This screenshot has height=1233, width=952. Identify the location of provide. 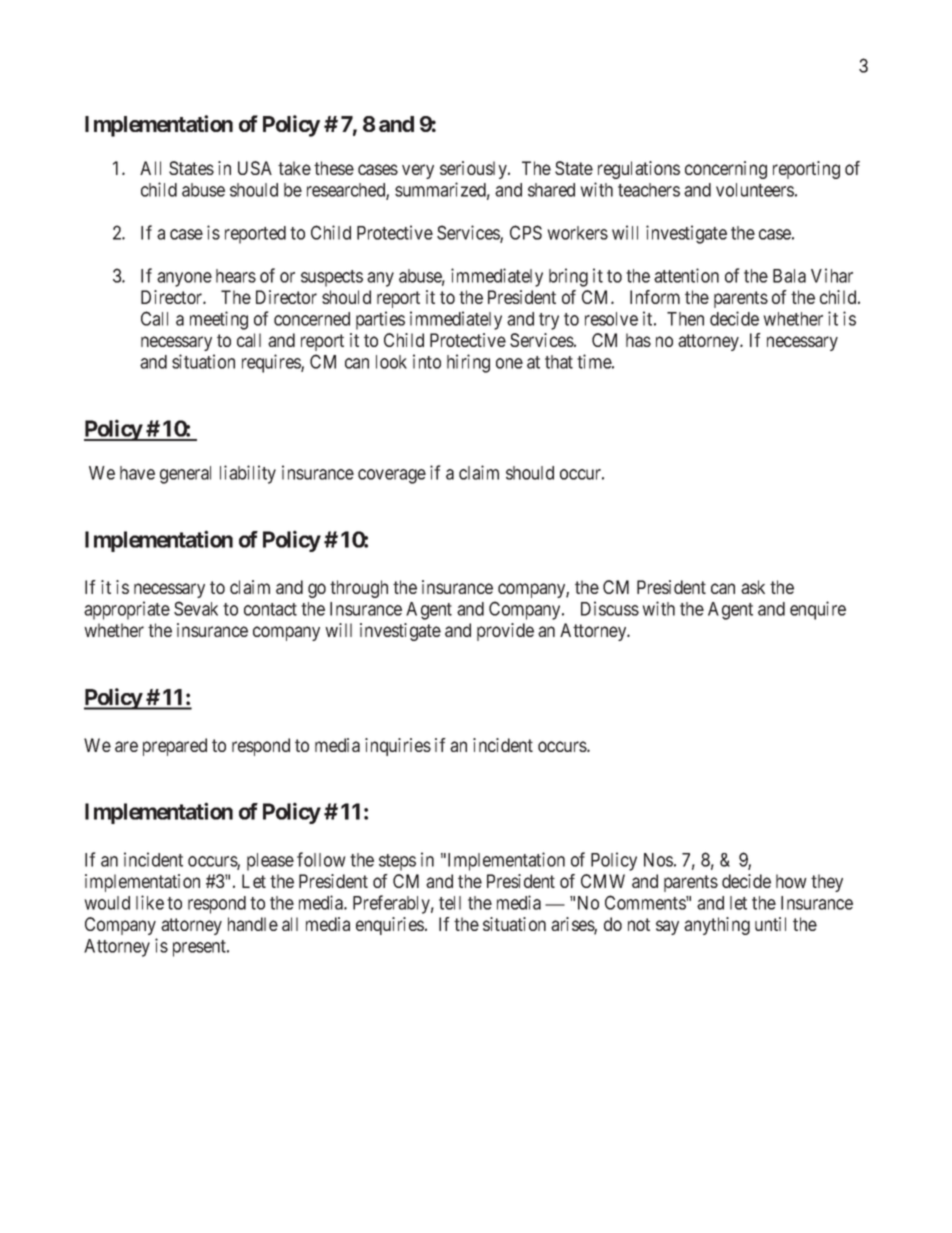
(505, 632).
